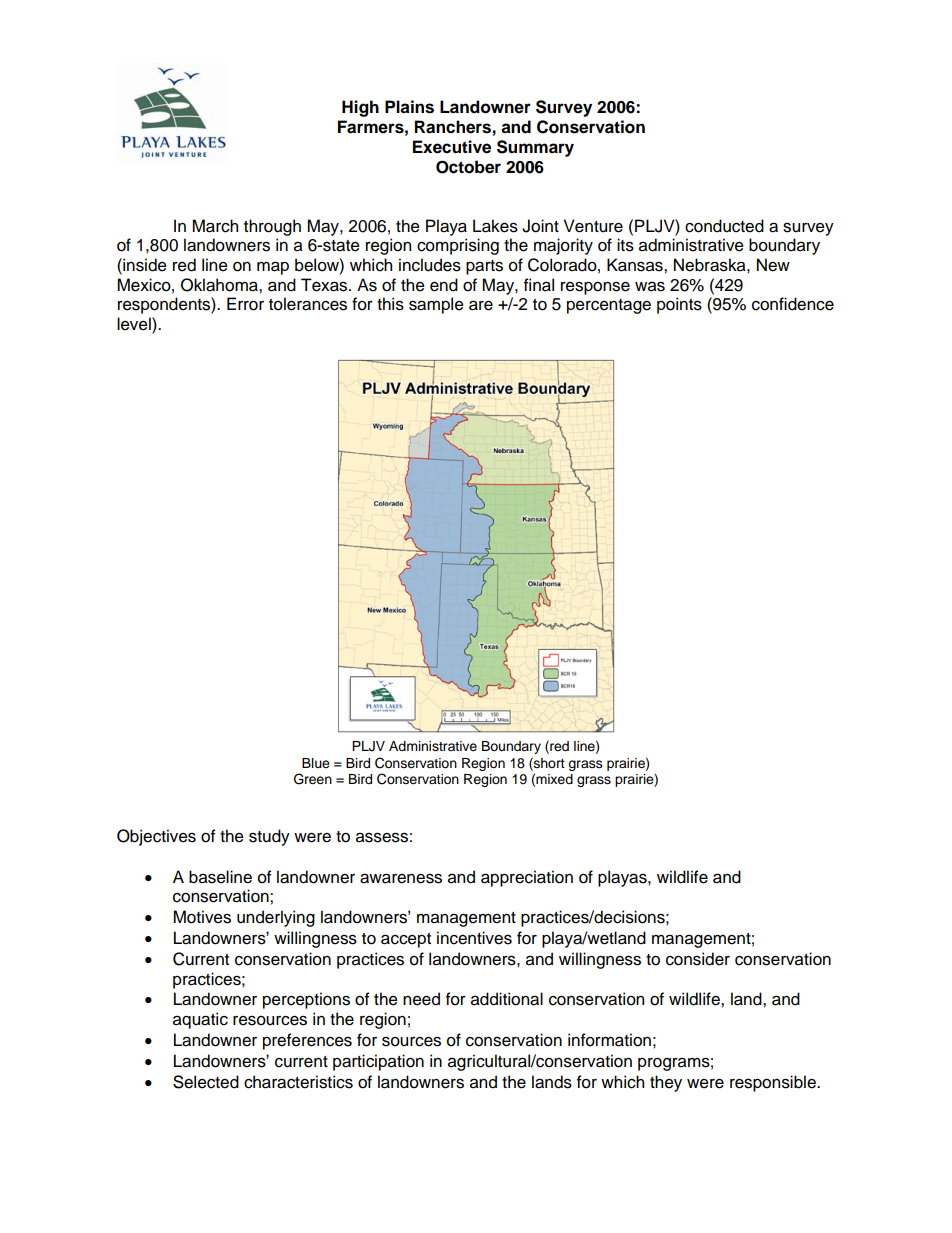  What do you see at coordinates (269, 837) in the image?
I see `study` at bounding box center [269, 837].
